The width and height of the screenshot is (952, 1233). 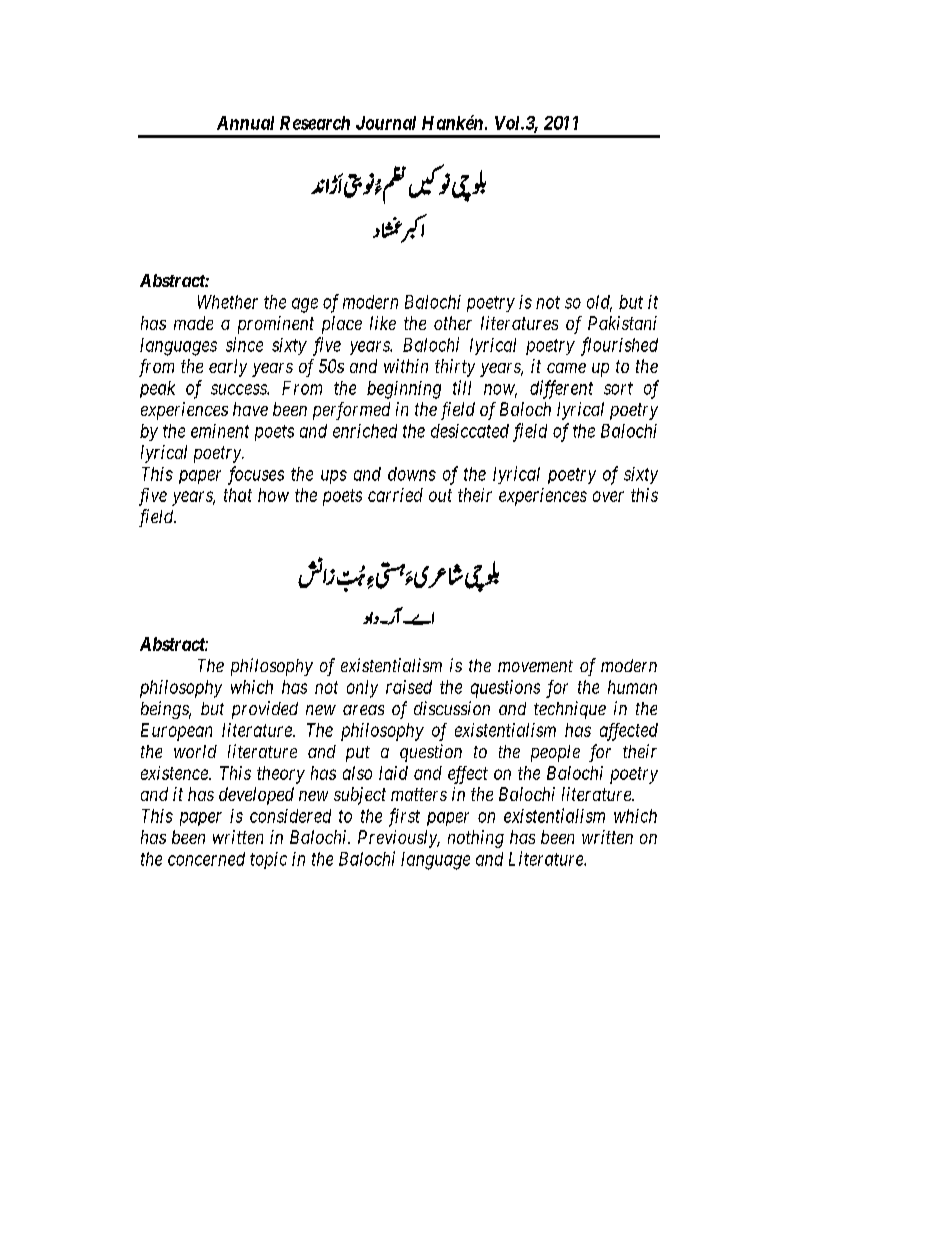 What do you see at coordinates (206, 859) in the screenshot?
I see `concerned` at bounding box center [206, 859].
